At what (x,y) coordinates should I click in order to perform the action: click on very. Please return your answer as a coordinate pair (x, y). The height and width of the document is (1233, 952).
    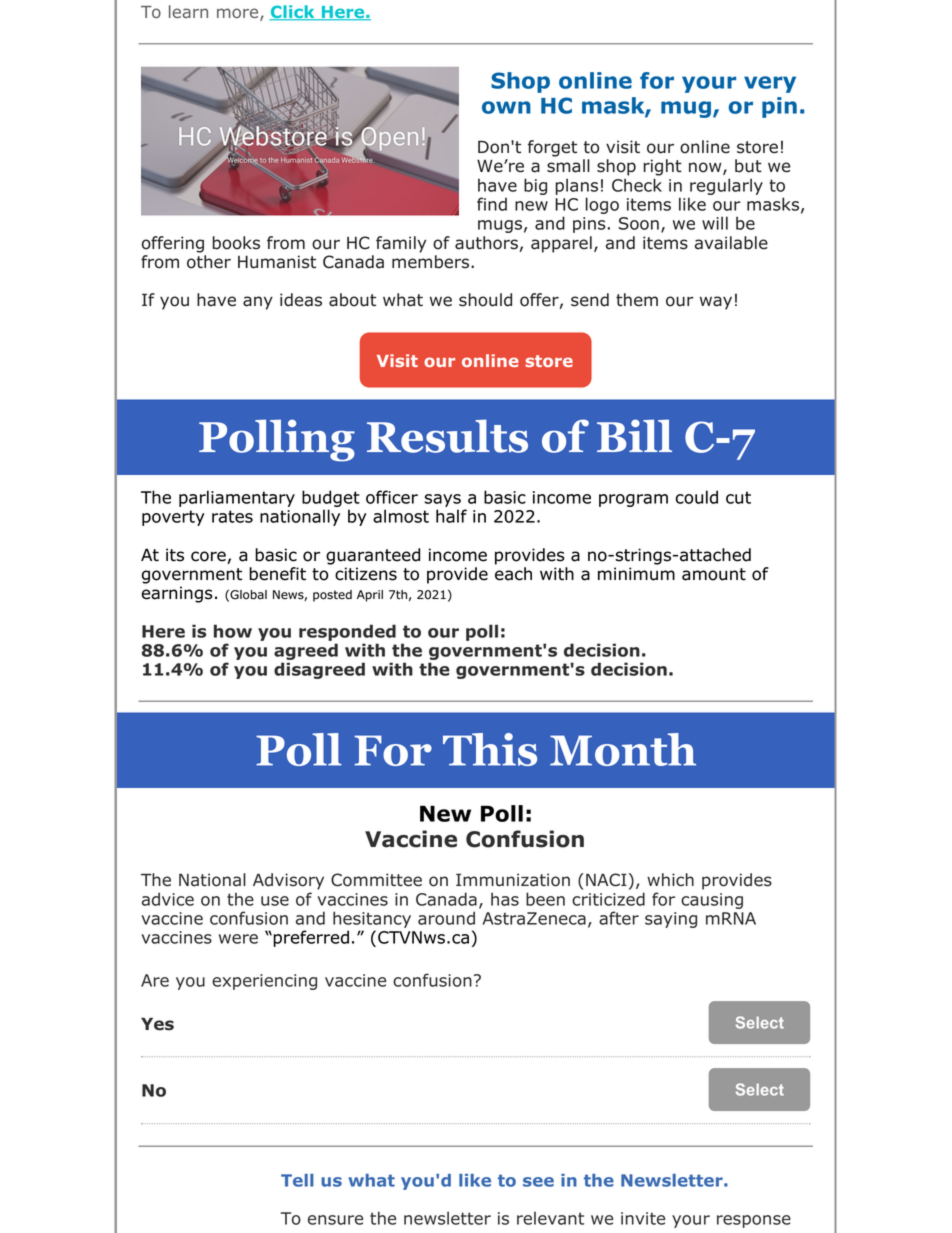
    Looking at the image, I should click on (770, 84).
